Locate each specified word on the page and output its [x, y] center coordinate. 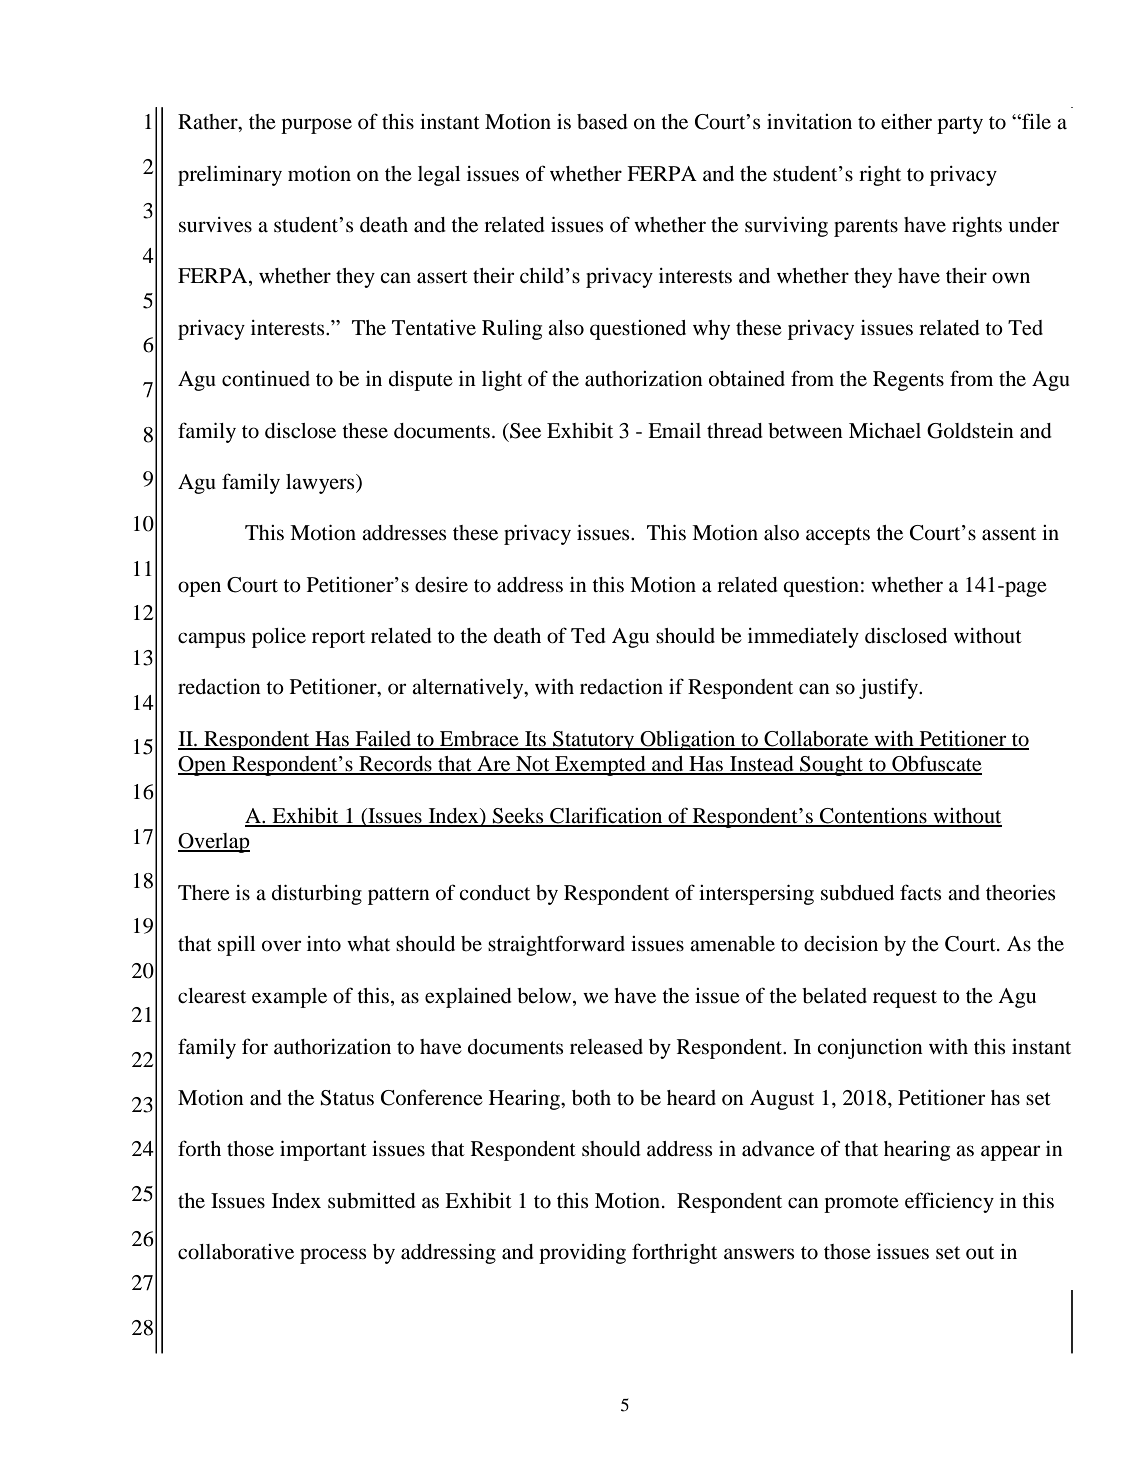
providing [582, 1254]
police [279, 638]
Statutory [594, 740]
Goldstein [970, 431]
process [333, 1256]
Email [674, 430]
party [960, 125]
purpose [316, 126]
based [602, 122]
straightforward [556, 945]
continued [266, 379]
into [324, 944]
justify [889, 688]
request [905, 999]
